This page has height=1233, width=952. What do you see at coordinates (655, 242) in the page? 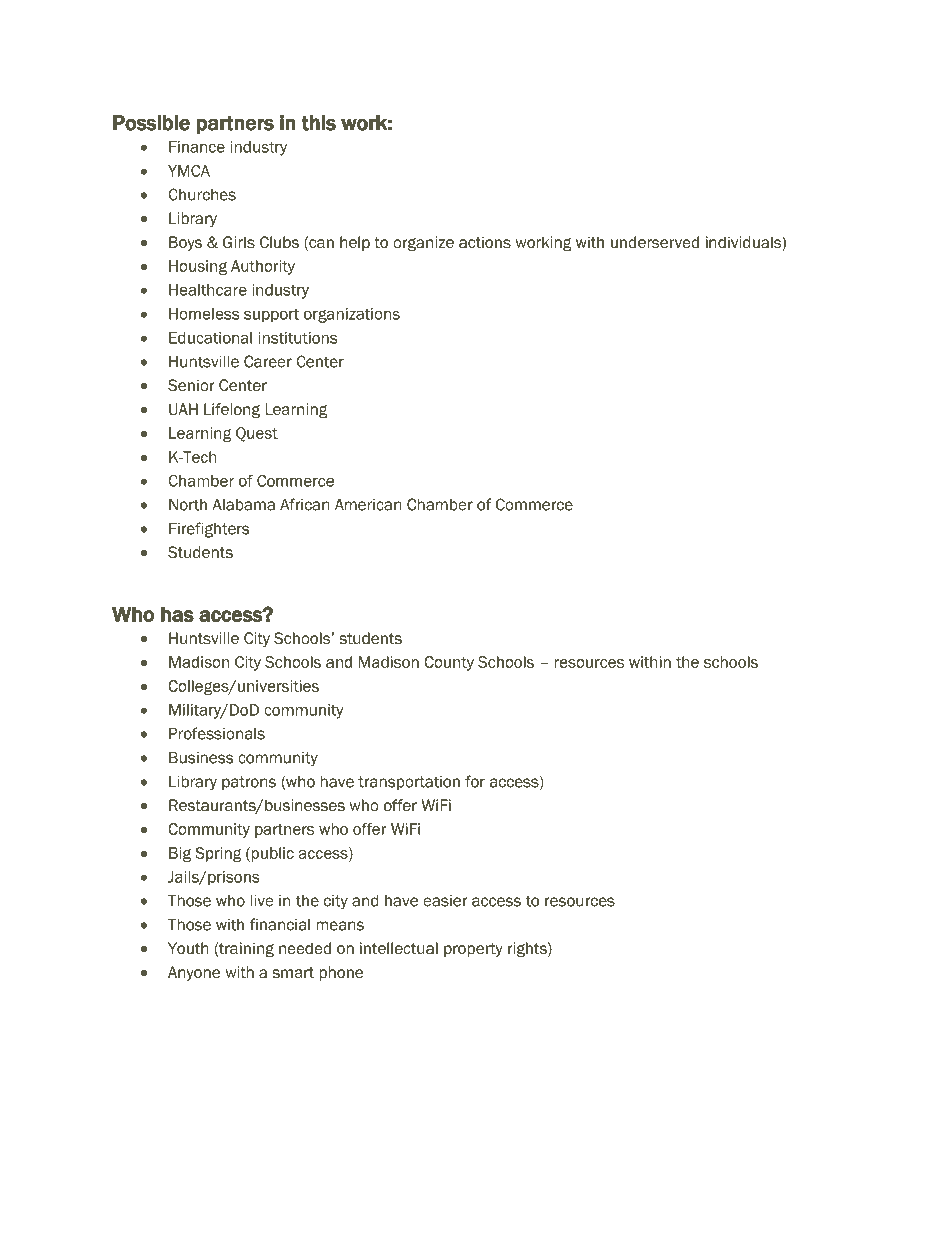
I see `underserved` at bounding box center [655, 242].
